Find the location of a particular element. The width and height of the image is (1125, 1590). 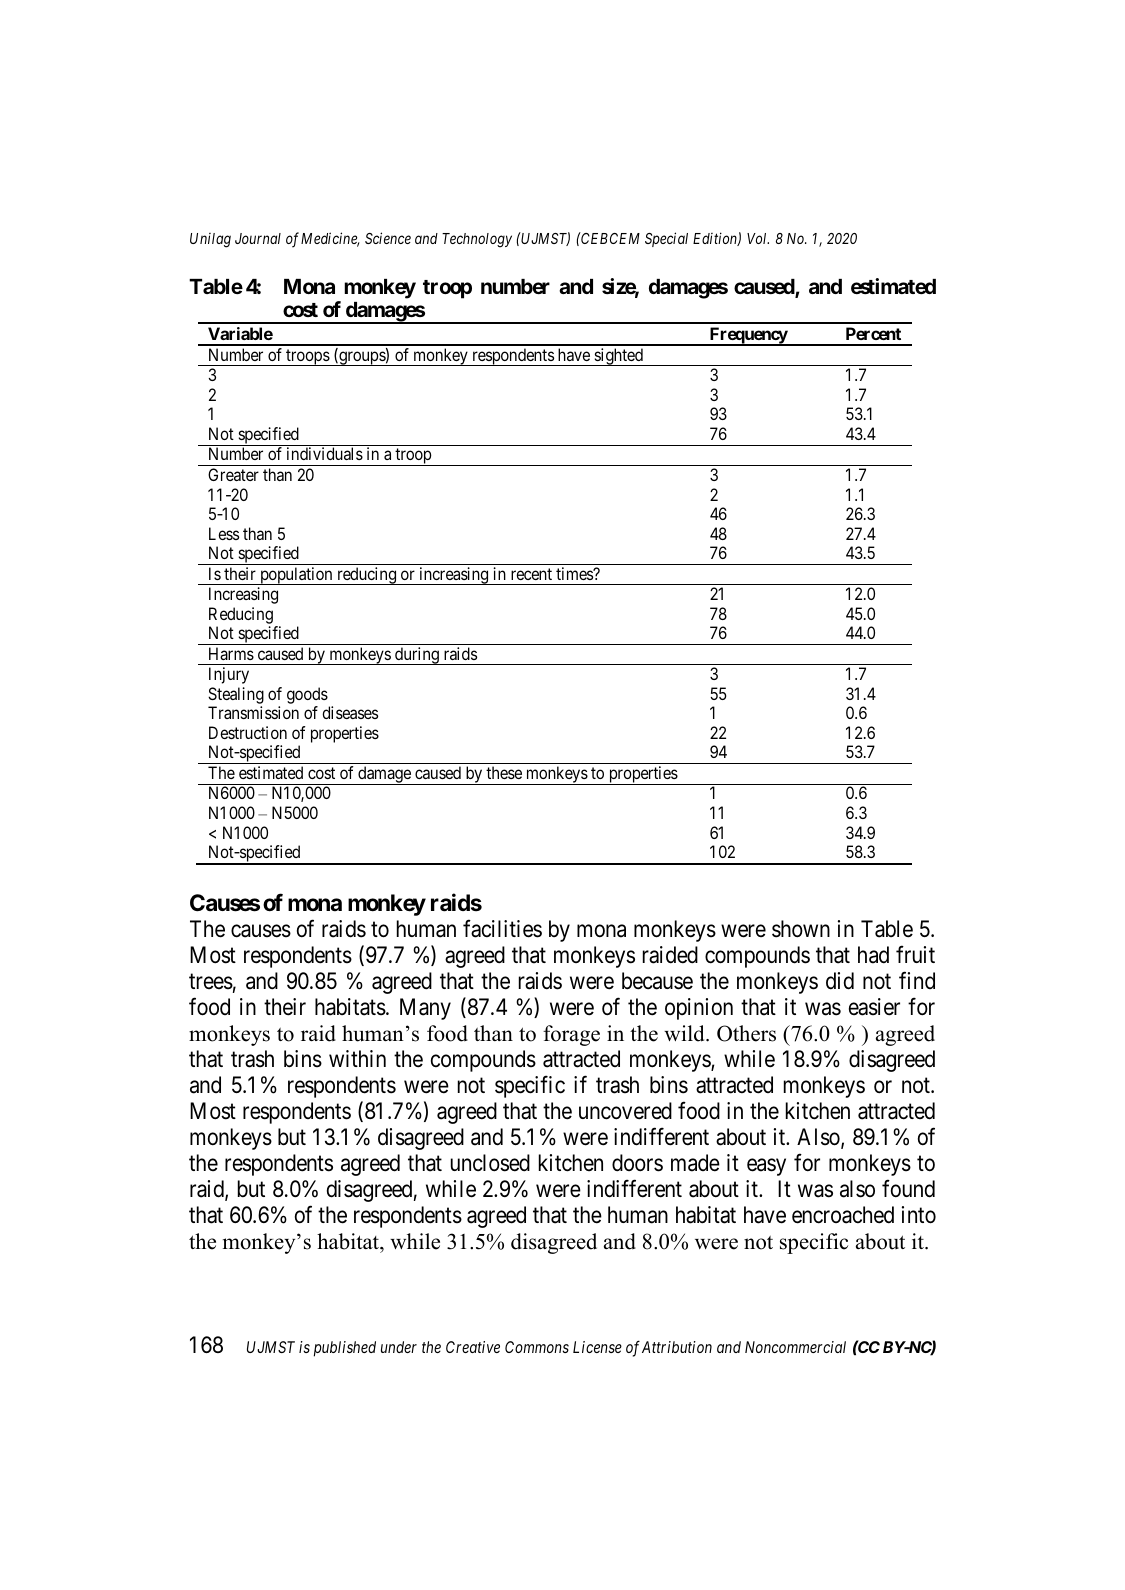

did is located at coordinates (840, 981).
